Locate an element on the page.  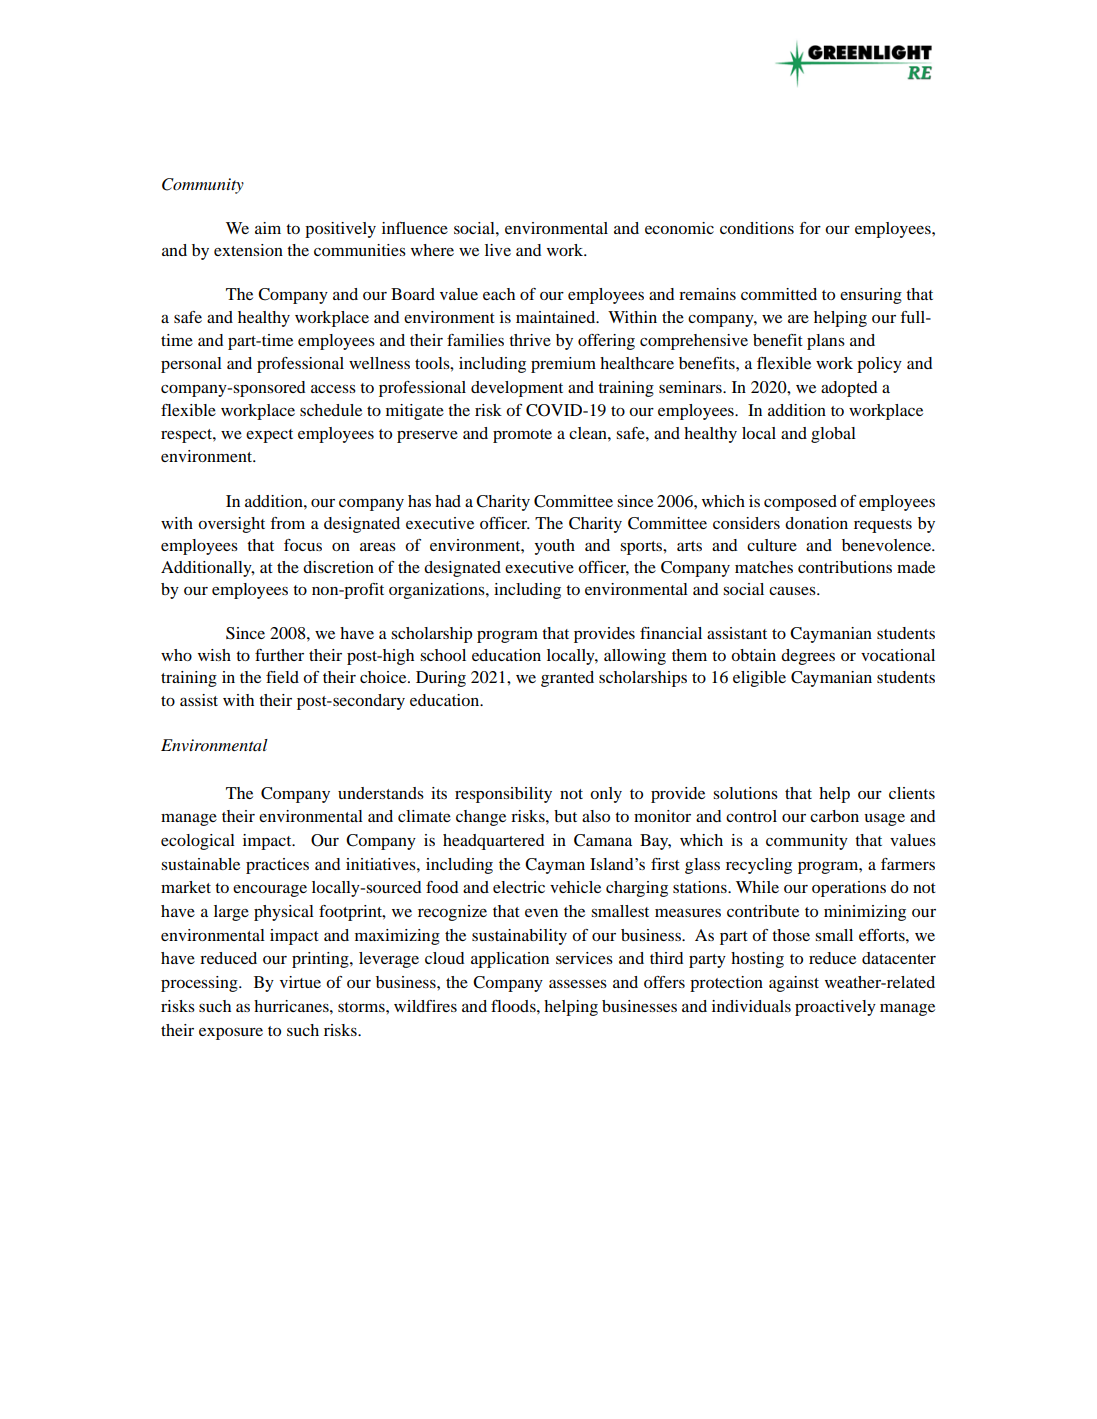
exposure is located at coordinates (231, 1034).
